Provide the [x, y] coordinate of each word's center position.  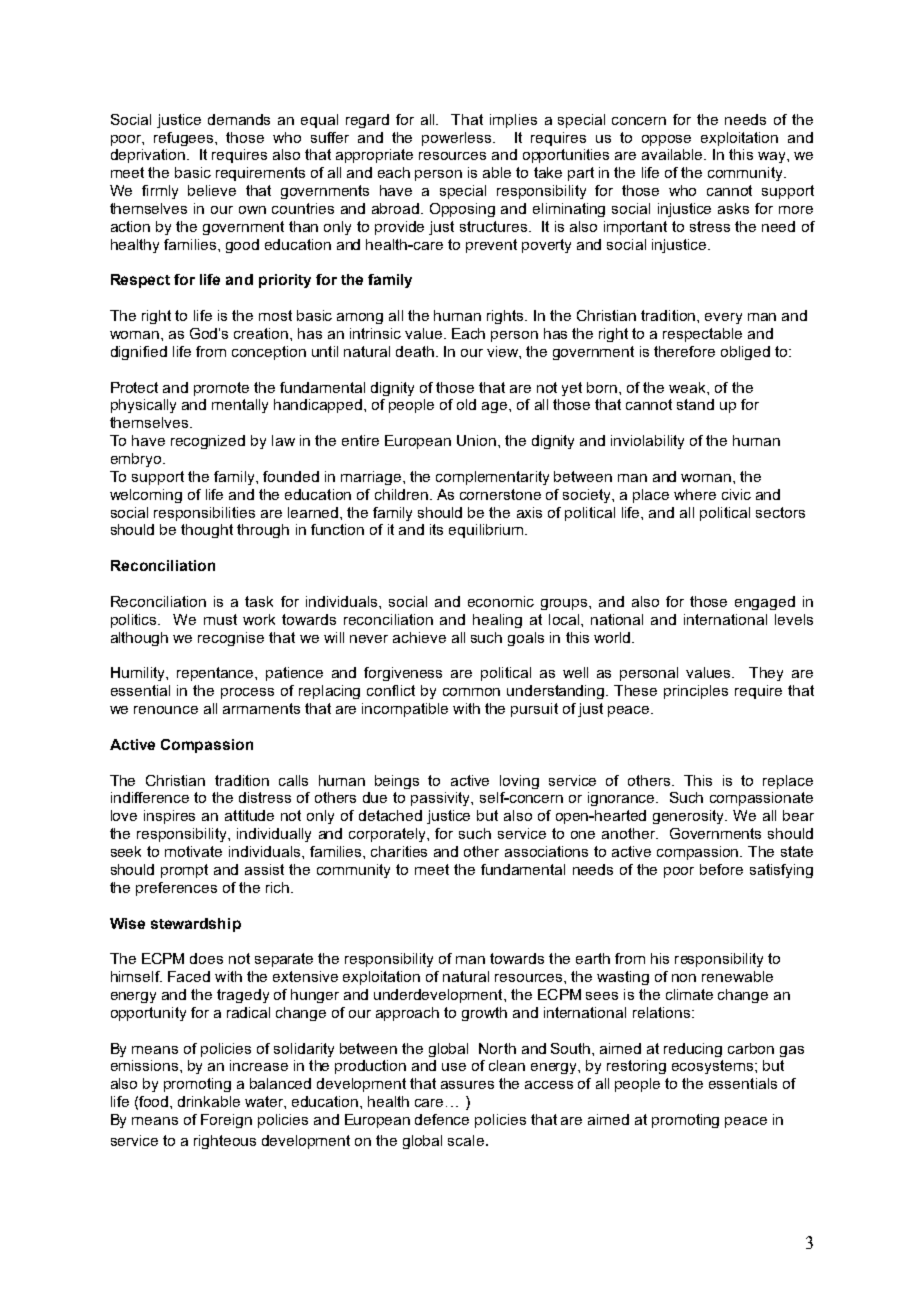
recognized [208, 442]
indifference [150, 797]
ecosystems [714, 1067]
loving [519, 782]
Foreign [226, 1121]
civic [736, 494]
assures [467, 1085]
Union [476, 440]
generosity [690, 817]
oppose [666, 140]
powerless [458, 139]
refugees [185, 139]
